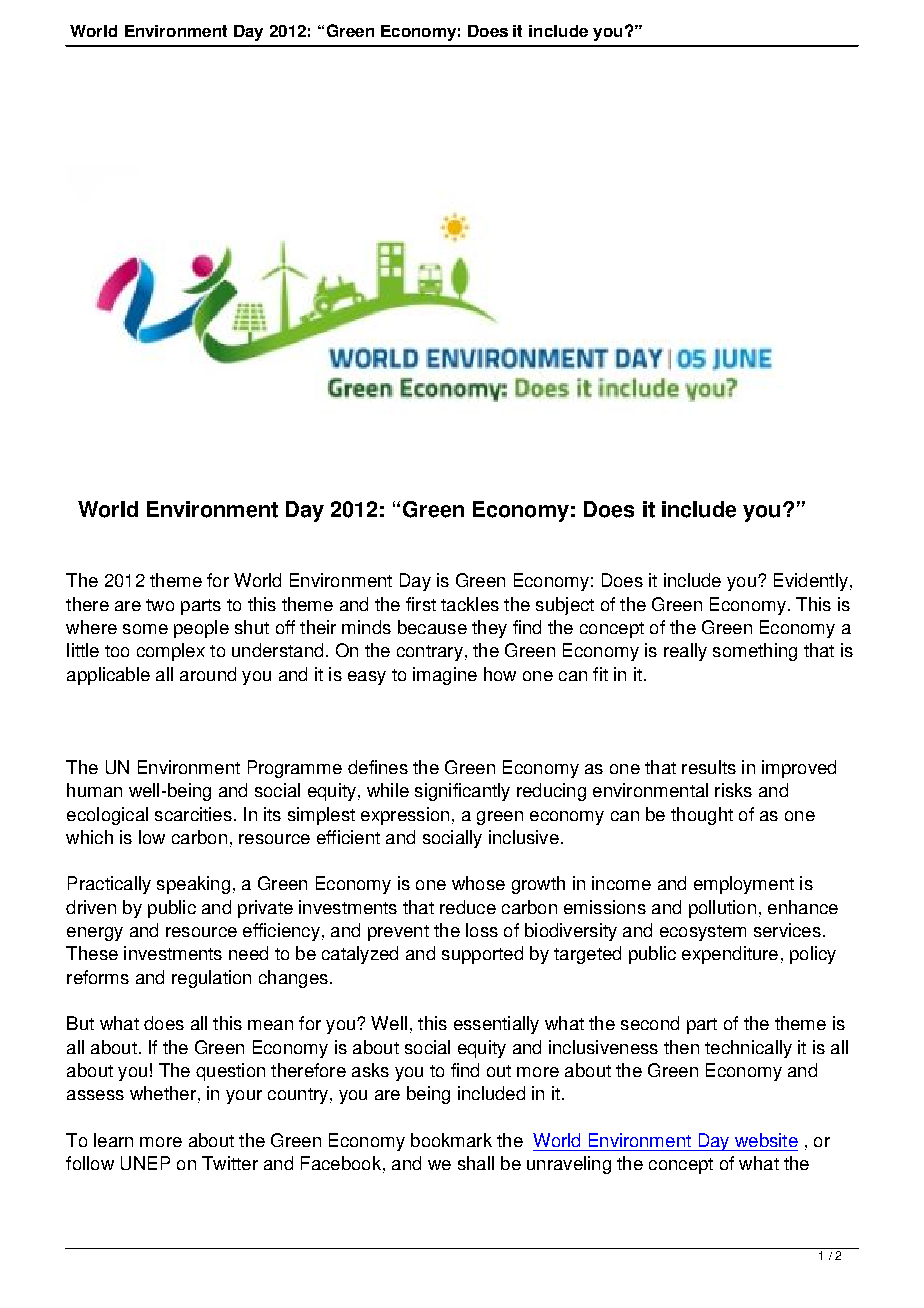 The width and height of the page is (924, 1308). I want to click on human, so click(94, 790).
